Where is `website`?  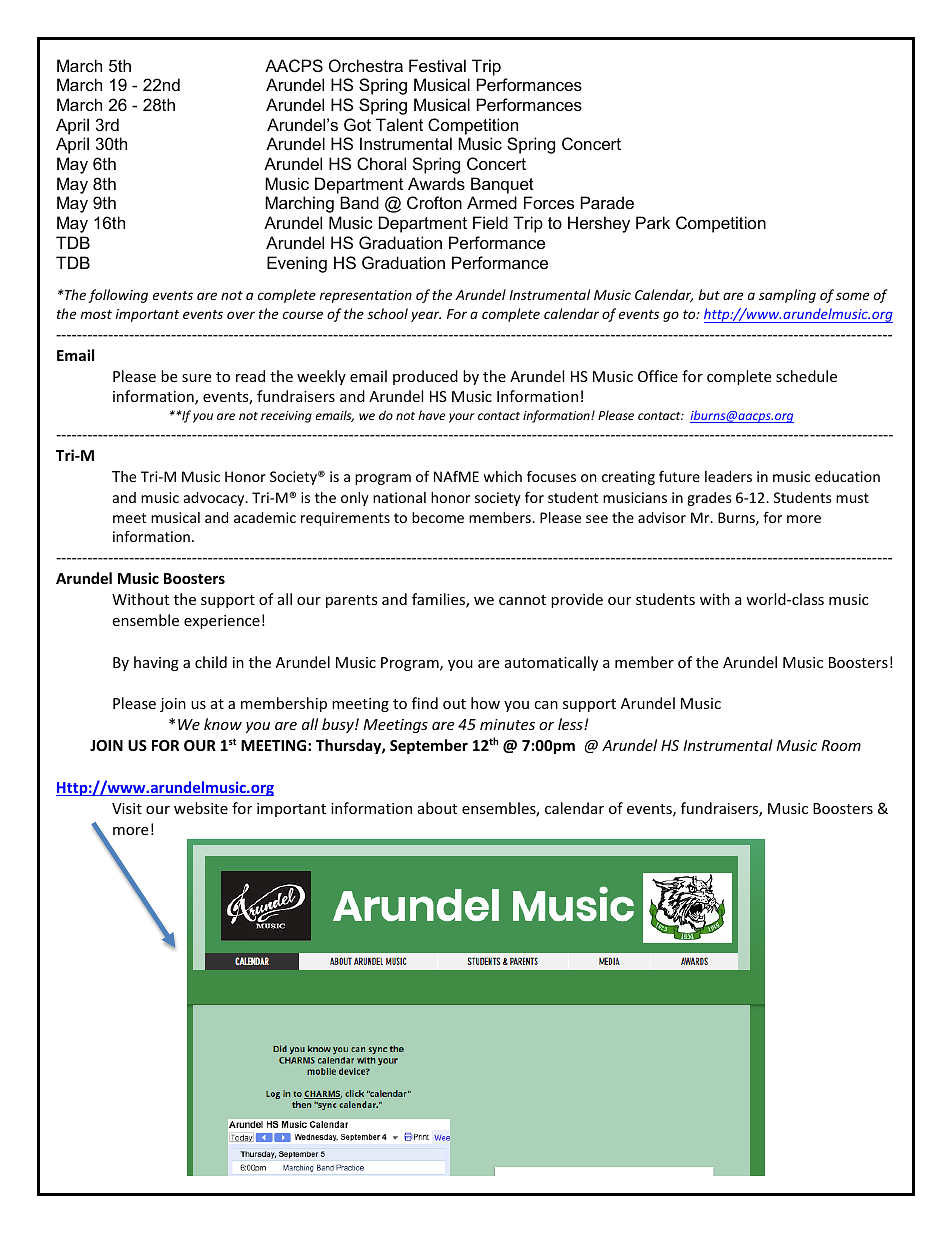
website is located at coordinates (201, 808).
